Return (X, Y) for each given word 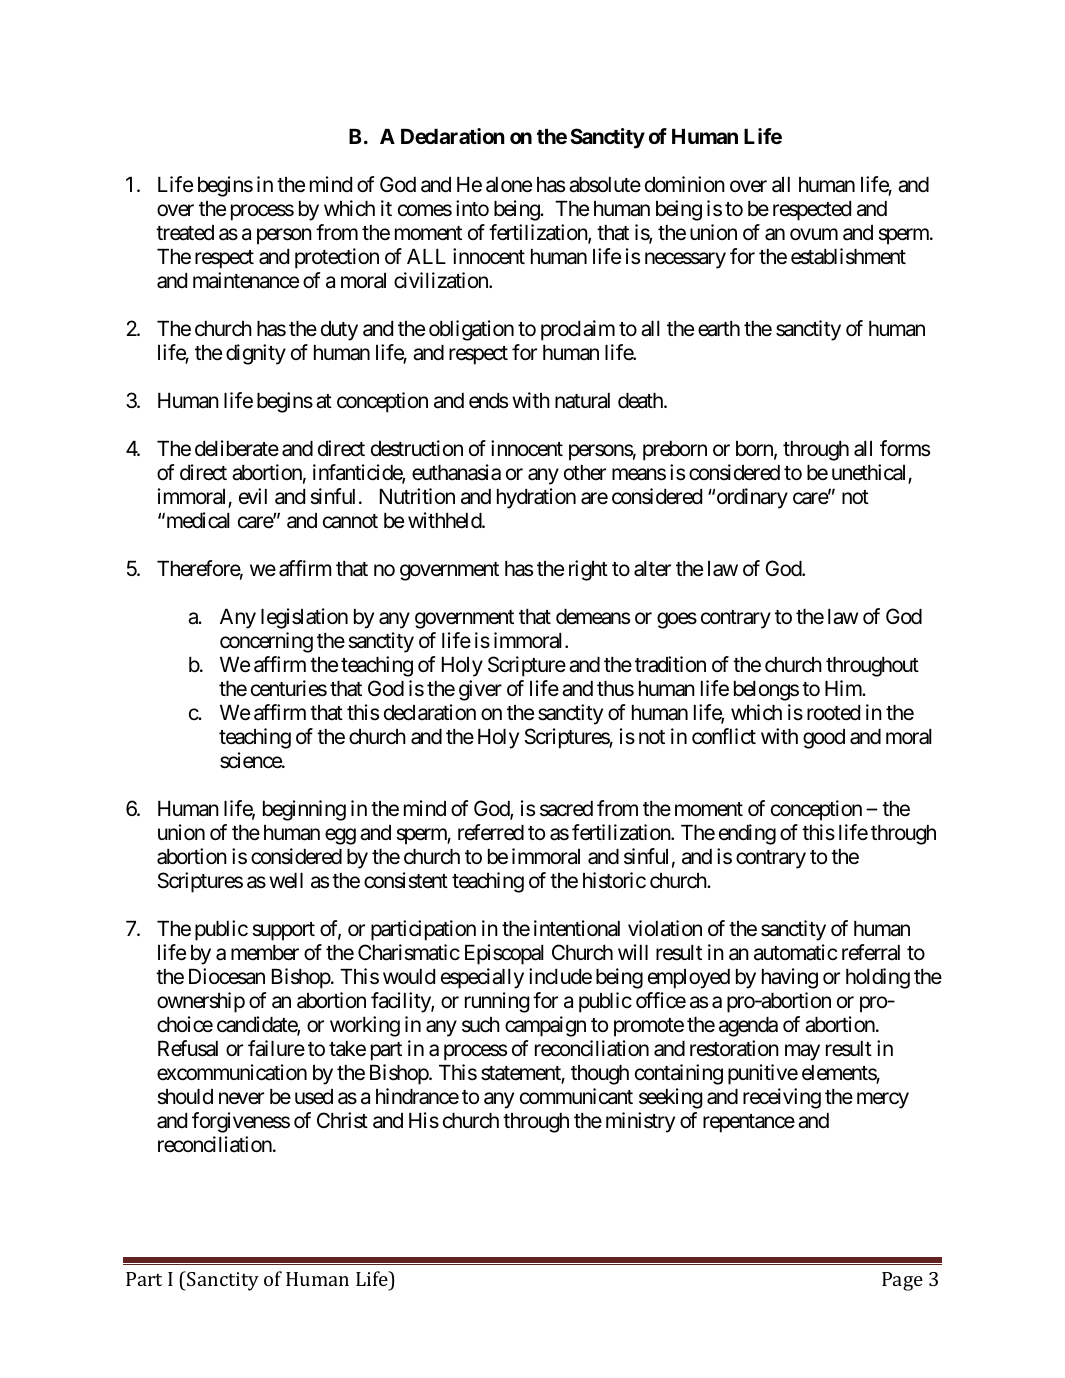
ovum (814, 234)
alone (509, 185)
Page (902, 1281)
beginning (304, 810)
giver (480, 690)
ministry (640, 1122)
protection (337, 258)
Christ (342, 1120)
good (824, 739)
